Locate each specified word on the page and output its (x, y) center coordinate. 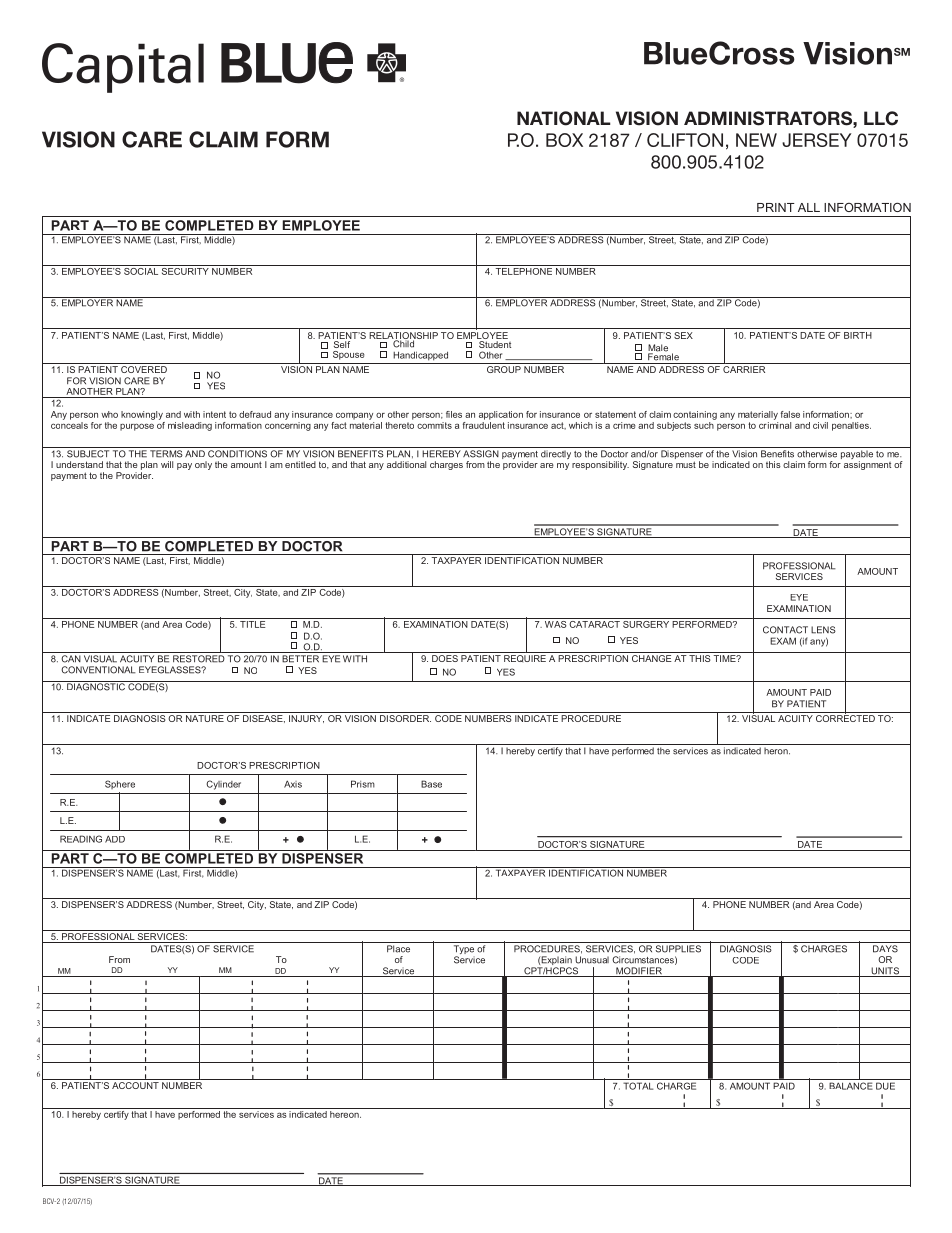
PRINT (776, 207)
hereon (345, 1114)
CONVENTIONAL (98, 670)
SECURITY (185, 270)
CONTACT (785, 630)
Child (404, 343)
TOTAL (638, 1086)
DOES (445, 658)
